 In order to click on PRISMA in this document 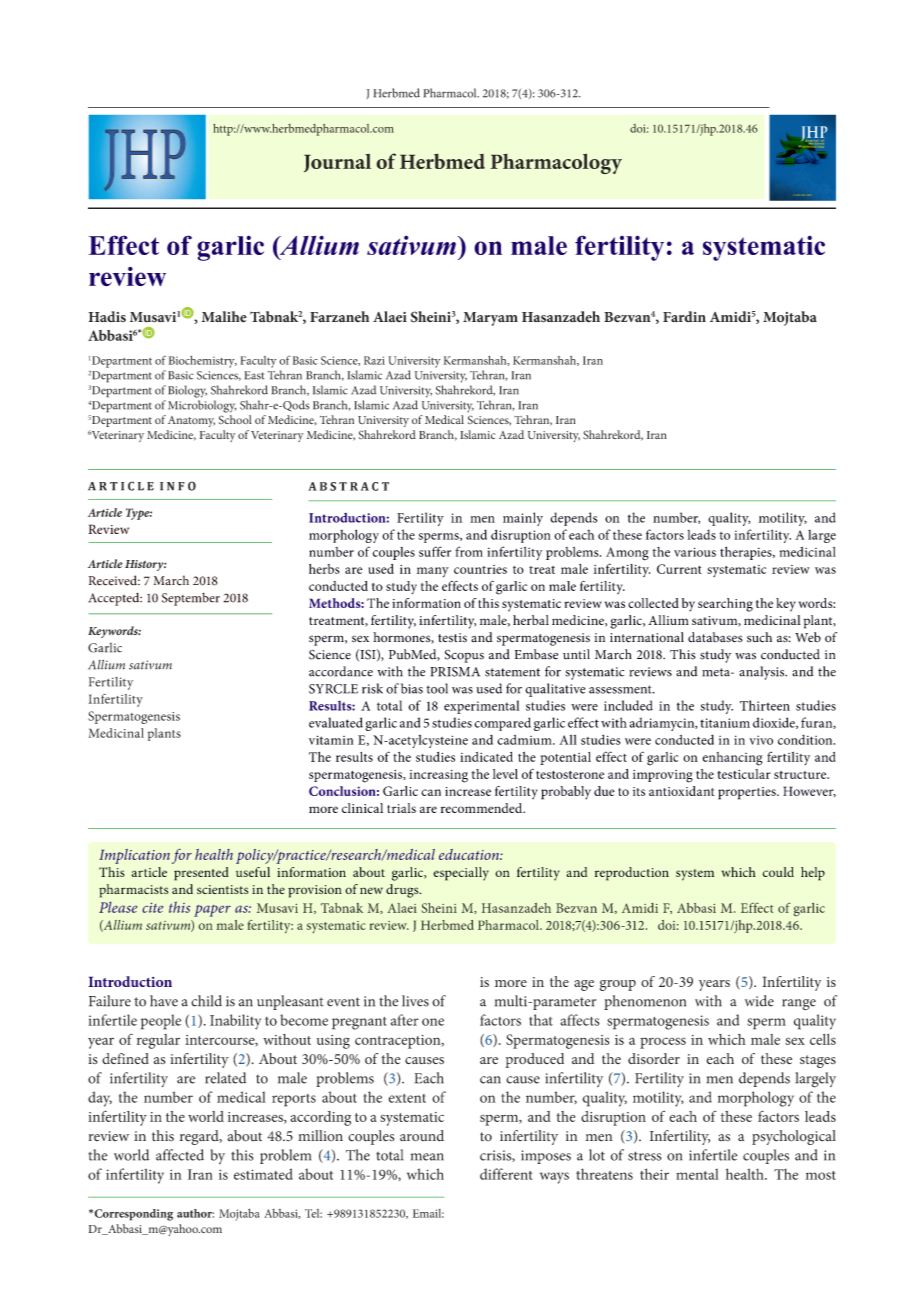, I will do `click(455, 672)`.
